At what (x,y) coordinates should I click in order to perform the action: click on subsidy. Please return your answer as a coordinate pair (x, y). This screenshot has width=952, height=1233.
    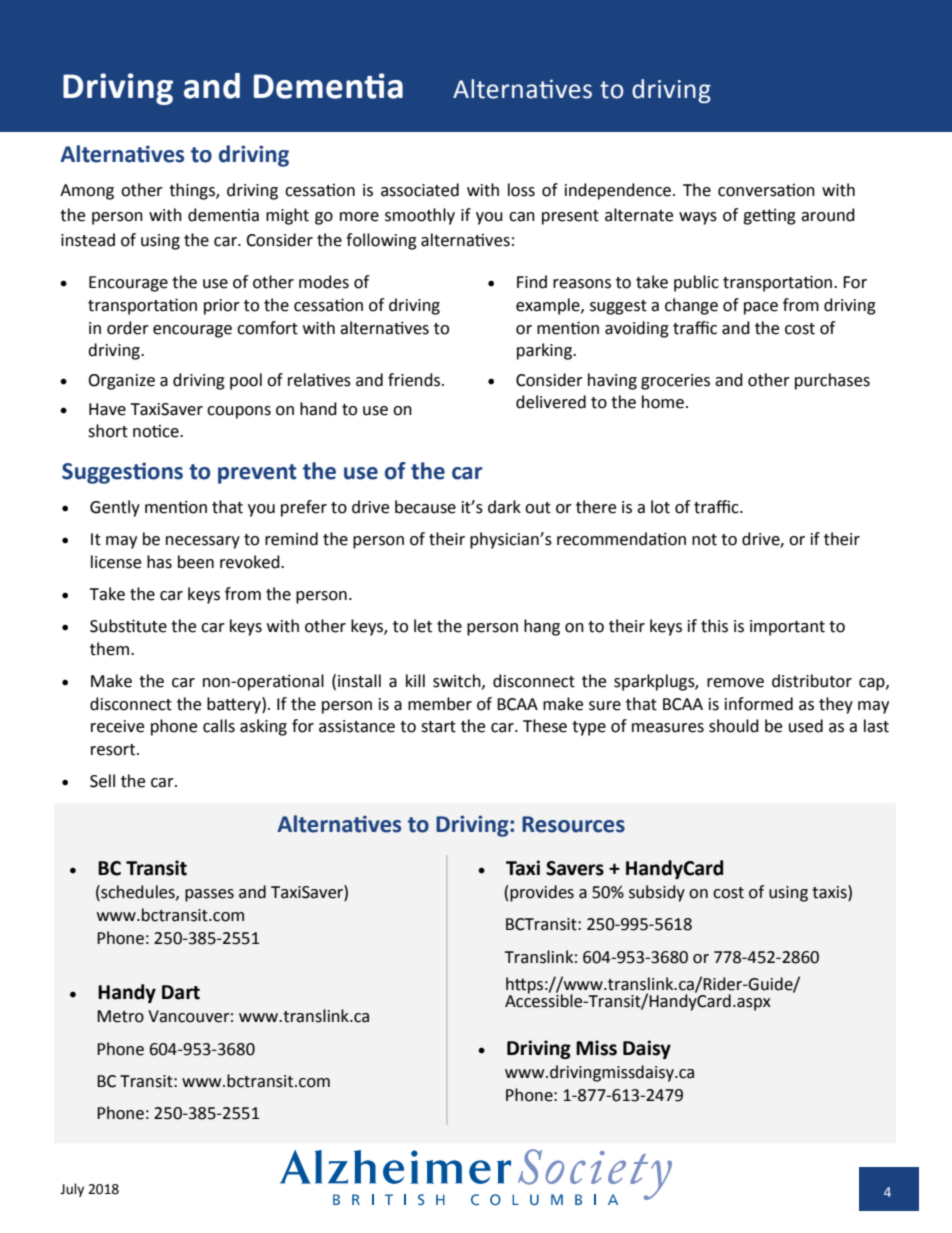
    Looking at the image, I should click on (657, 893).
